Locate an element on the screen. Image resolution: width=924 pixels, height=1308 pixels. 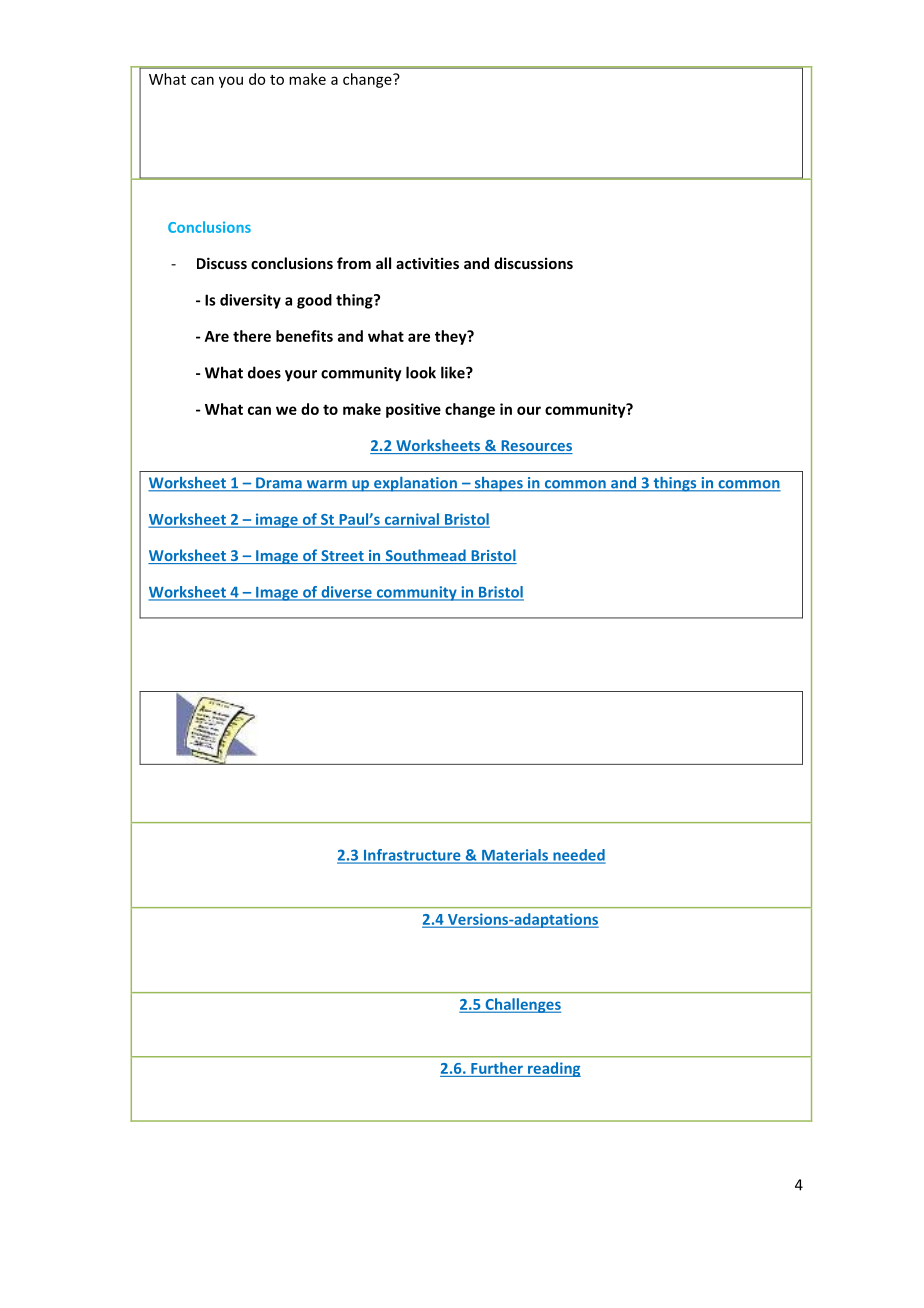
they is located at coordinates (452, 337).
